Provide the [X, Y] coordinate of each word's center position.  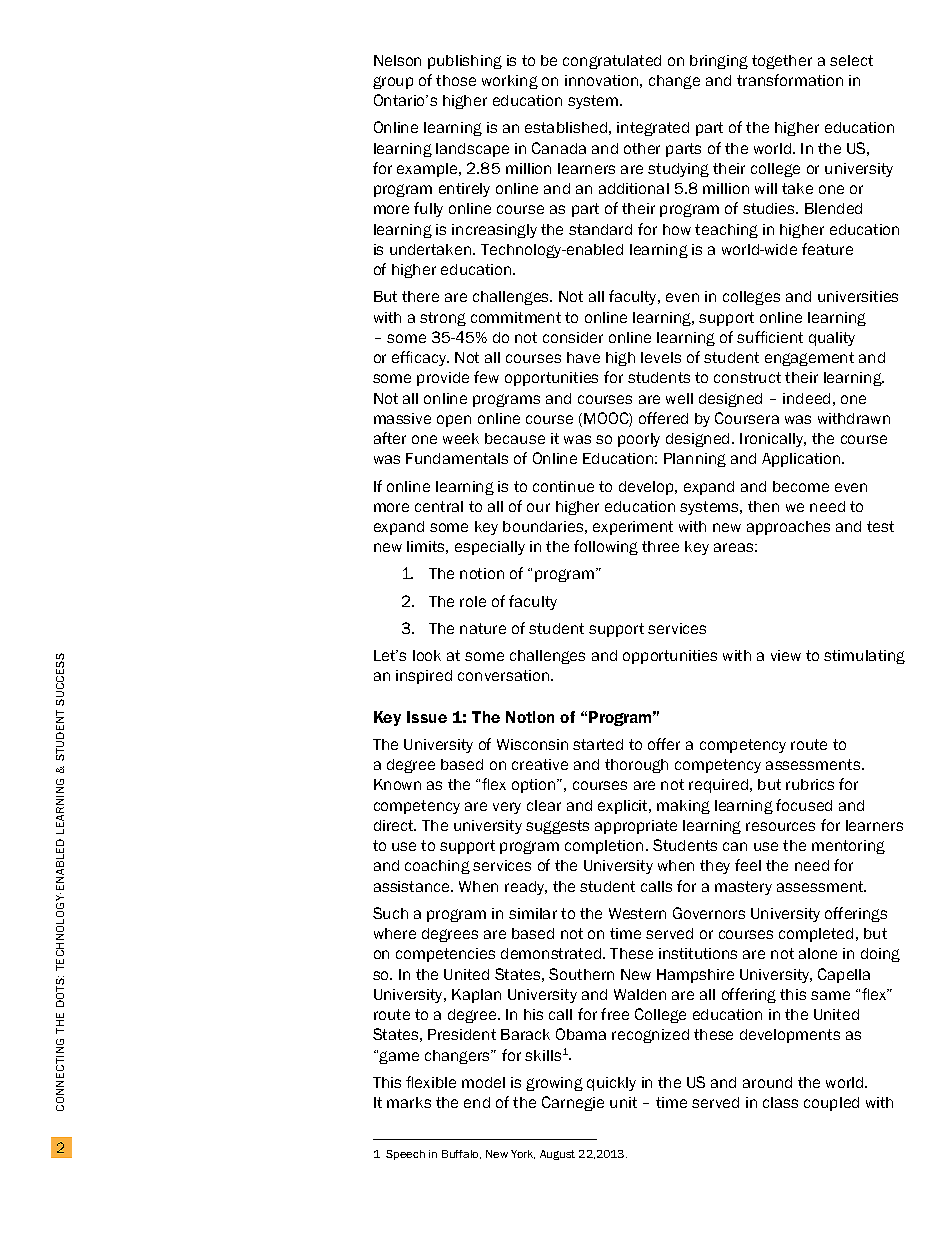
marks [409, 1102]
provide [443, 379]
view [786, 655]
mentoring [848, 847]
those [456, 80]
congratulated [612, 62]
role [473, 601]
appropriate [636, 827]
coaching [437, 867]
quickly [611, 1084]
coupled [831, 1104]
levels [661, 357]
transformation [790, 80]
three [660, 546]
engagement [809, 359]
